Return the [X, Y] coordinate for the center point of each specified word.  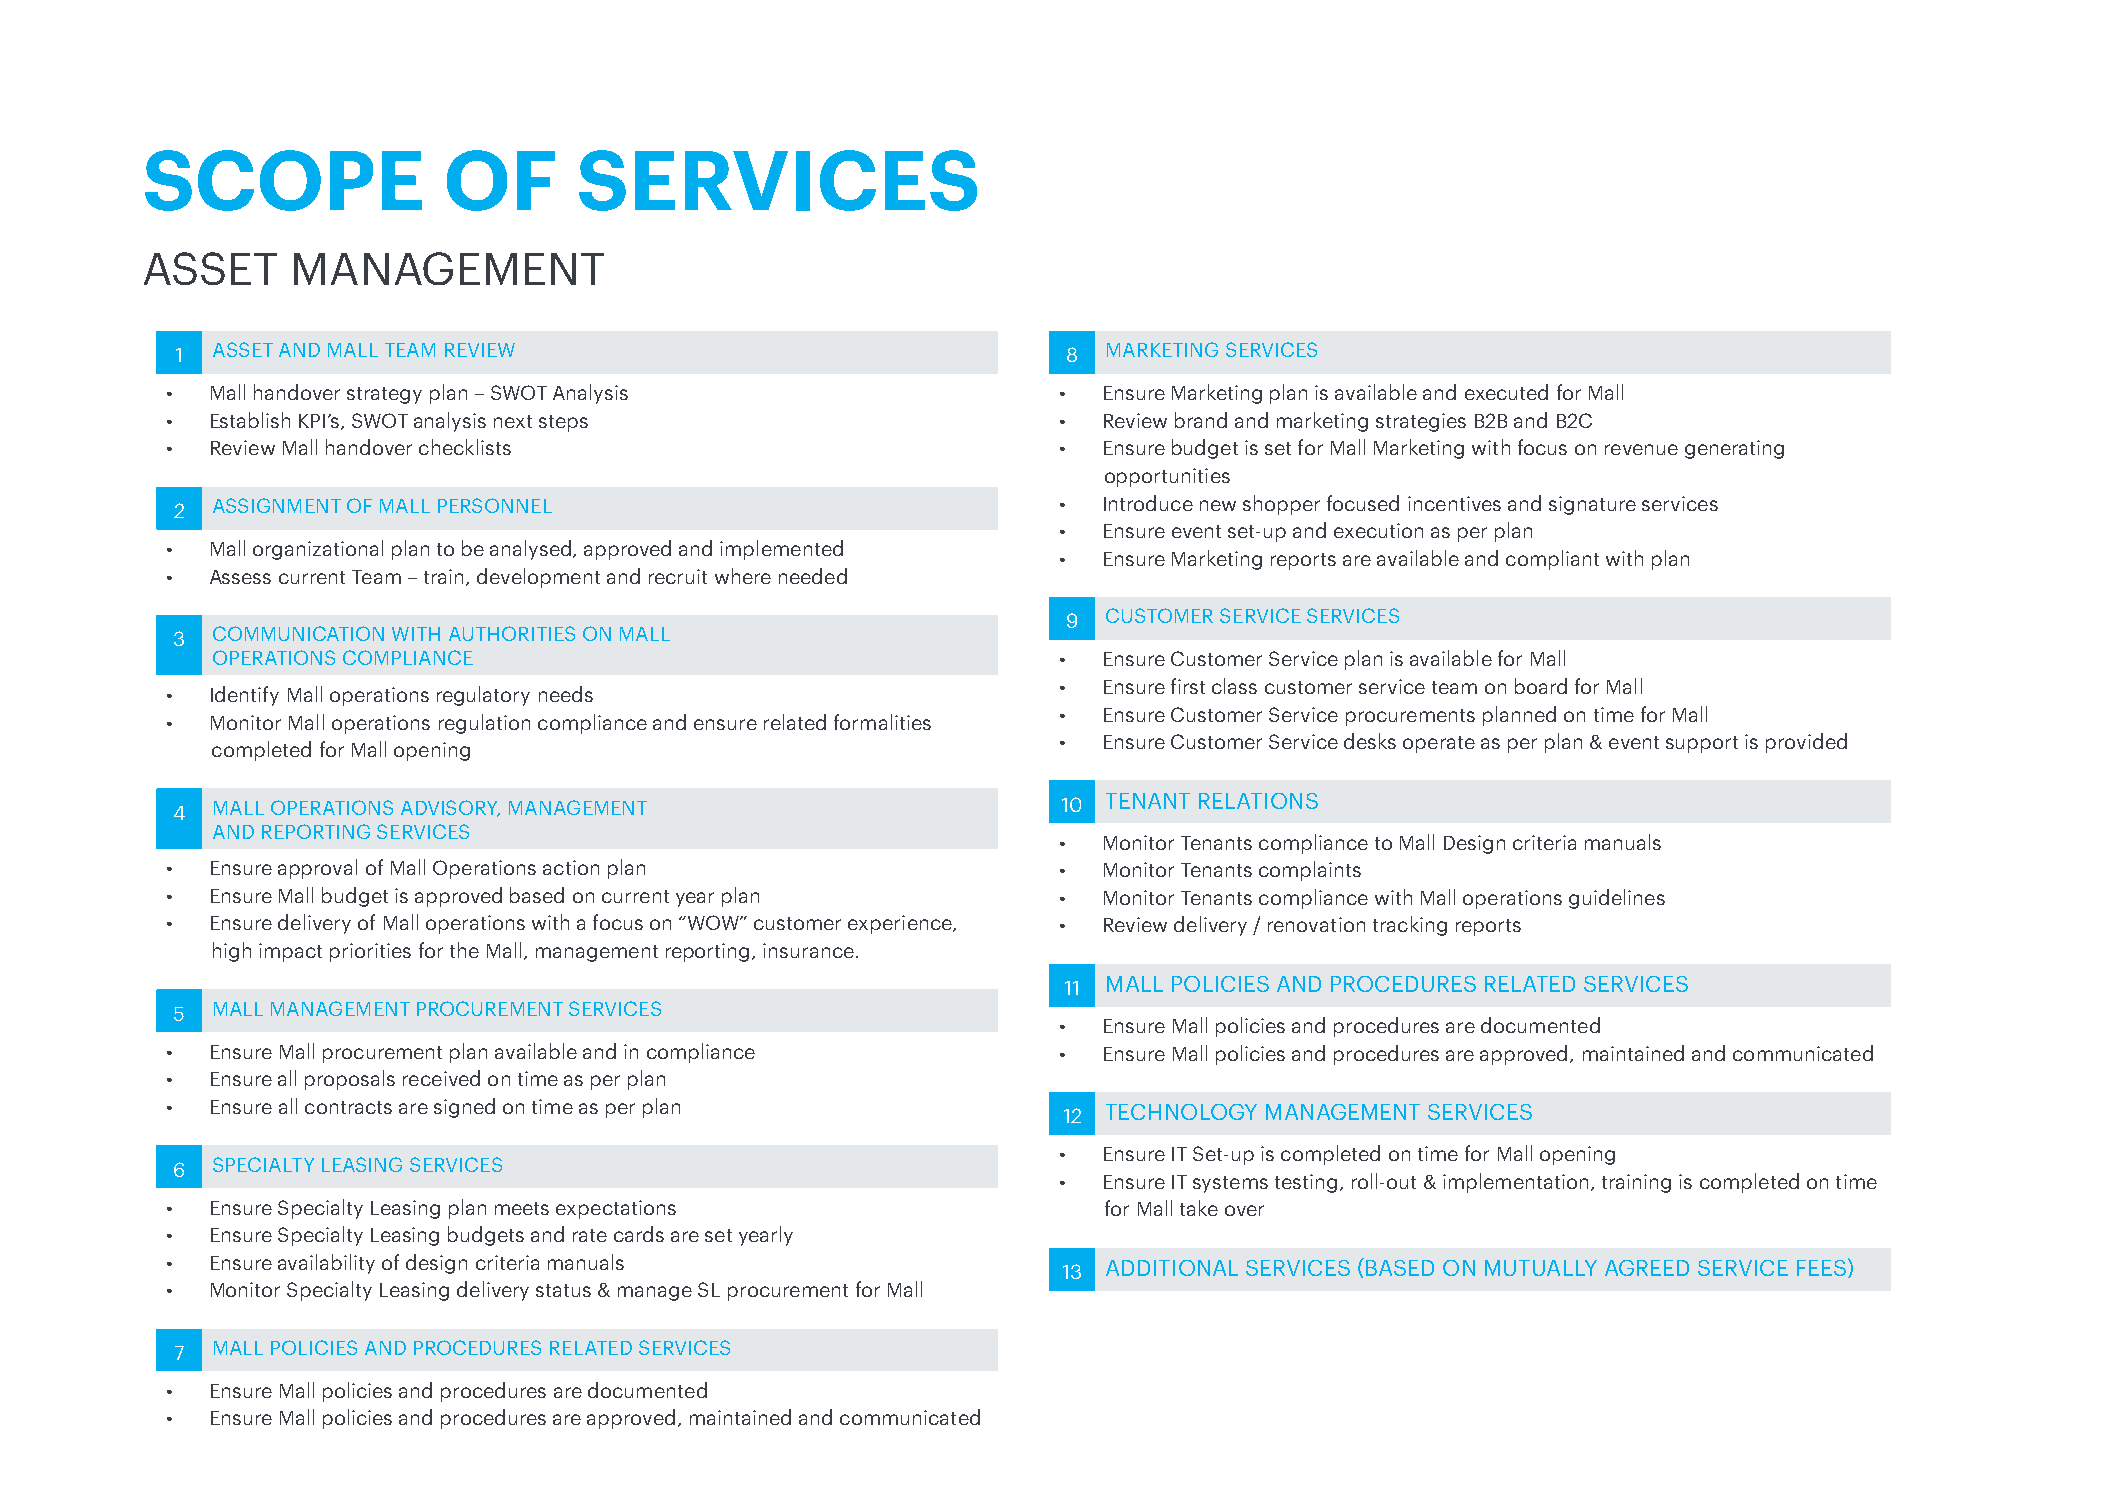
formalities [882, 722]
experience [901, 924]
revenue [1641, 449]
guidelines [1617, 899]
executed [1506, 392]
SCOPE [283, 180]
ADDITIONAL [1172, 1268]
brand [1201, 420]
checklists [465, 447]
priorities [370, 952]
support [1702, 744]
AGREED [1647, 1268]
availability [326, 1264]
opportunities [1167, 477]
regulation [484, 724]
